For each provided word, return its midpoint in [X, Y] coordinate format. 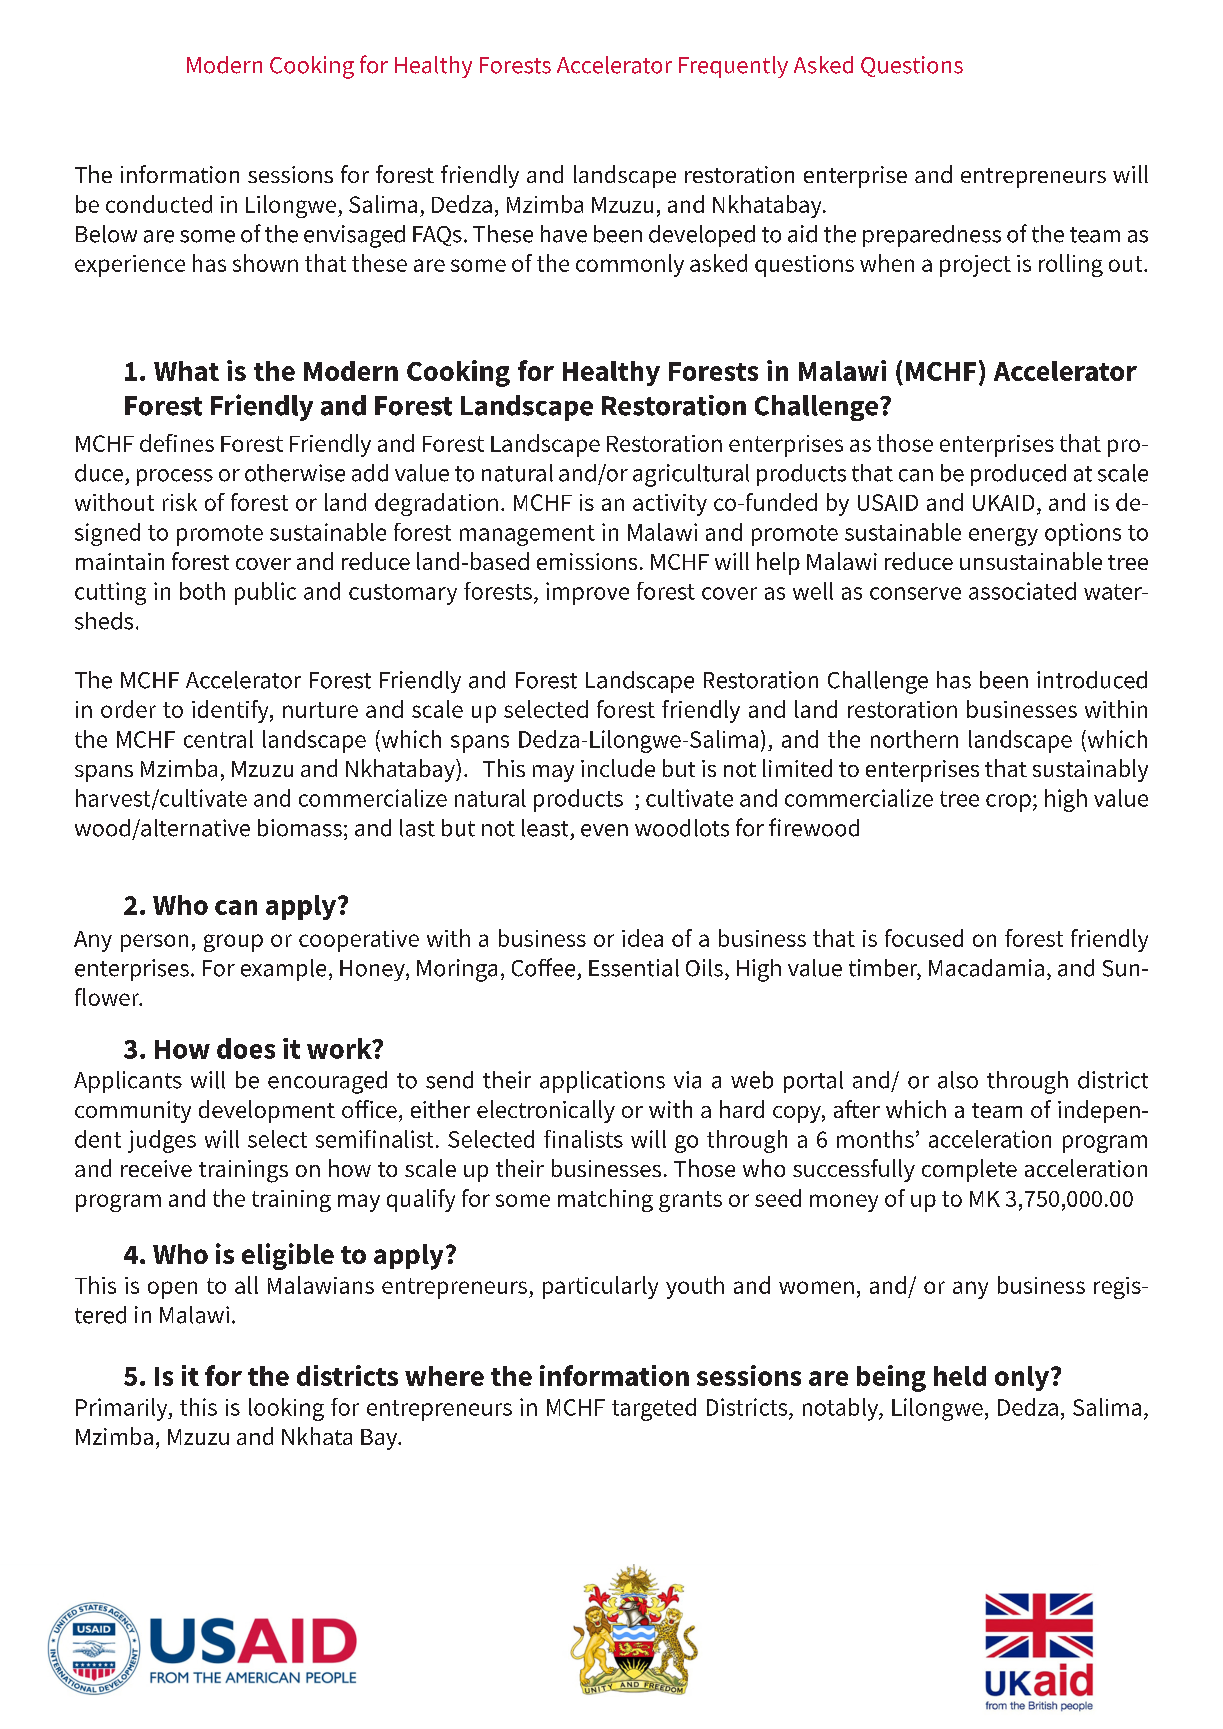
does [246, 1048]
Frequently [733, 67]
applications [602, 1082]
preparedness [932, 236]
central [218, 739]
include [618, 768]
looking [286, 1409]
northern [914, 739]
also [958, 1080]
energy [1003, 537]
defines [177, 443]
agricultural [691, 475]
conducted [159, 204]
